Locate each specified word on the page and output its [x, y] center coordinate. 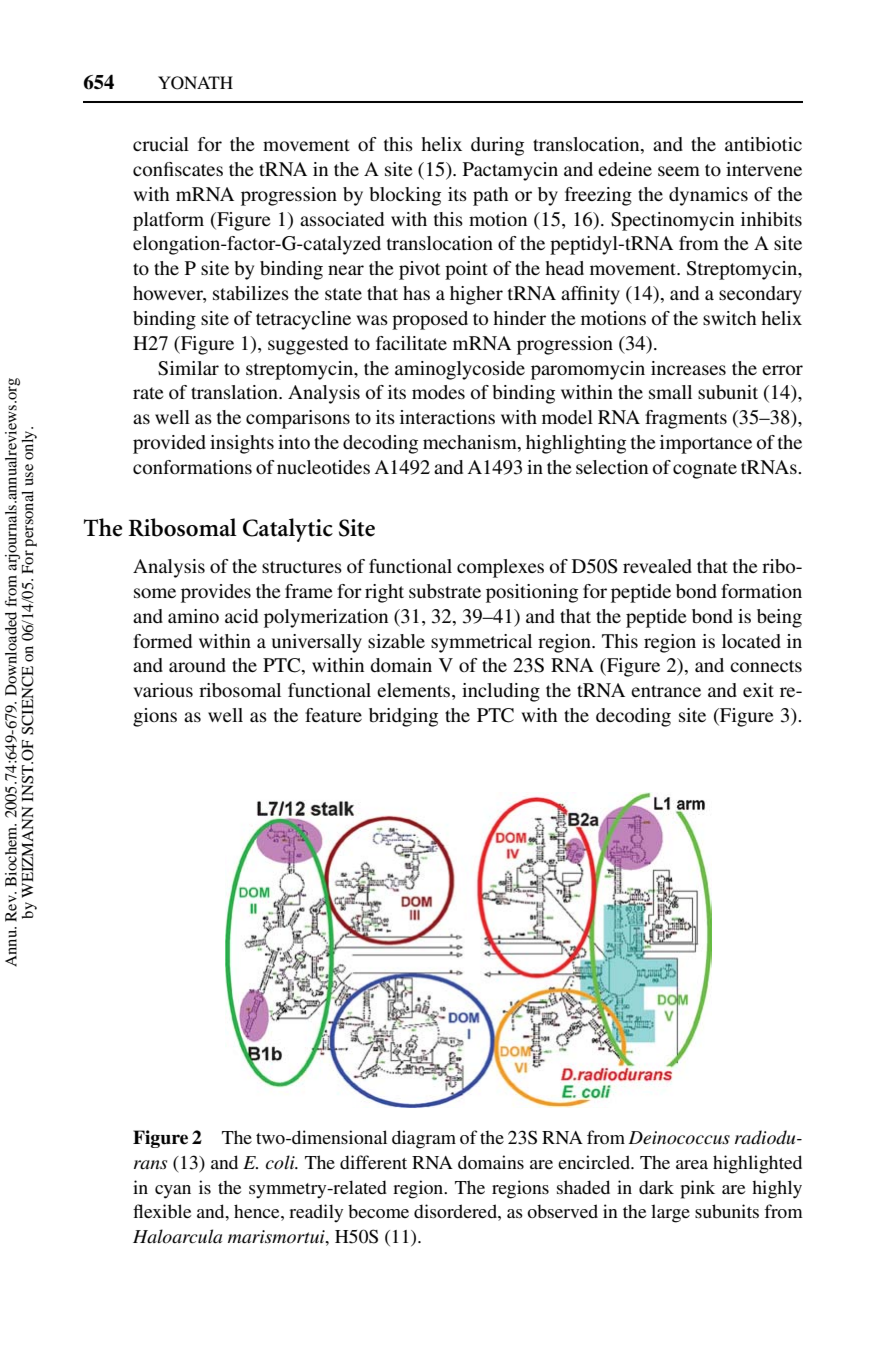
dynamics [708, 196]
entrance [666, 691]
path [490, 196]
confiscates [178, 169]
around [197, 665]
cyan [173, 1192]
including [501, 692]
